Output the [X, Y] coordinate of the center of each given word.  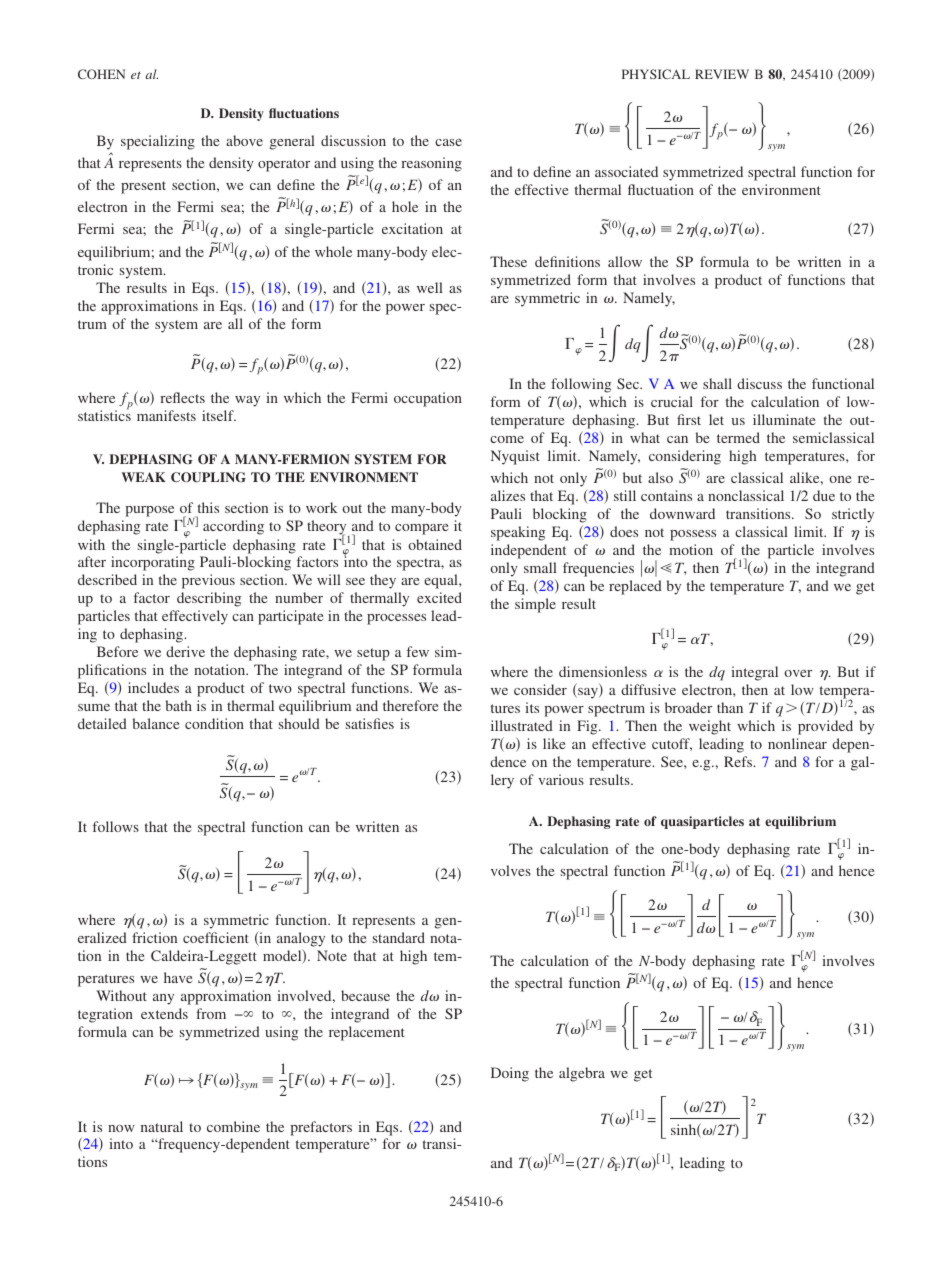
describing [209, 599]
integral [754, 673]
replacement [367, 1033]
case [448, 142]
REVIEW [722, 74]
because [365, 995]
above [244, 140]
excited [439, 597]
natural [162, 1126]
